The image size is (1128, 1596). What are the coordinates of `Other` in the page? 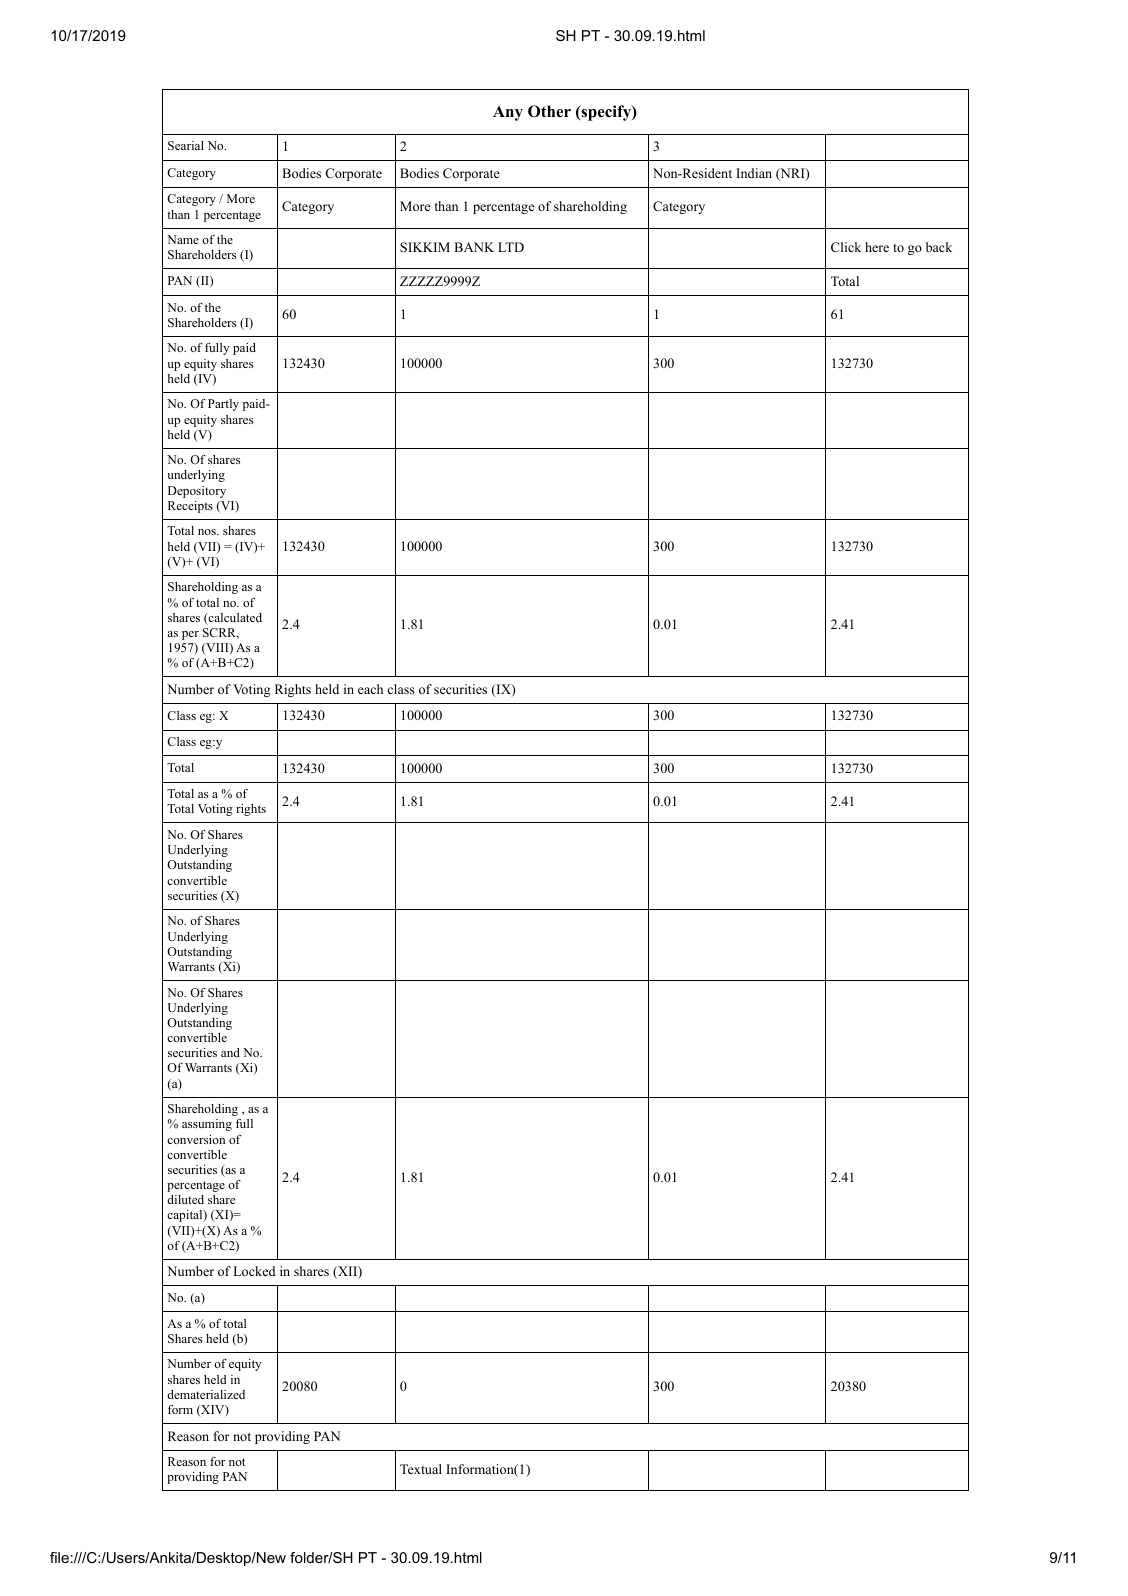 It's located at (549, 111).
